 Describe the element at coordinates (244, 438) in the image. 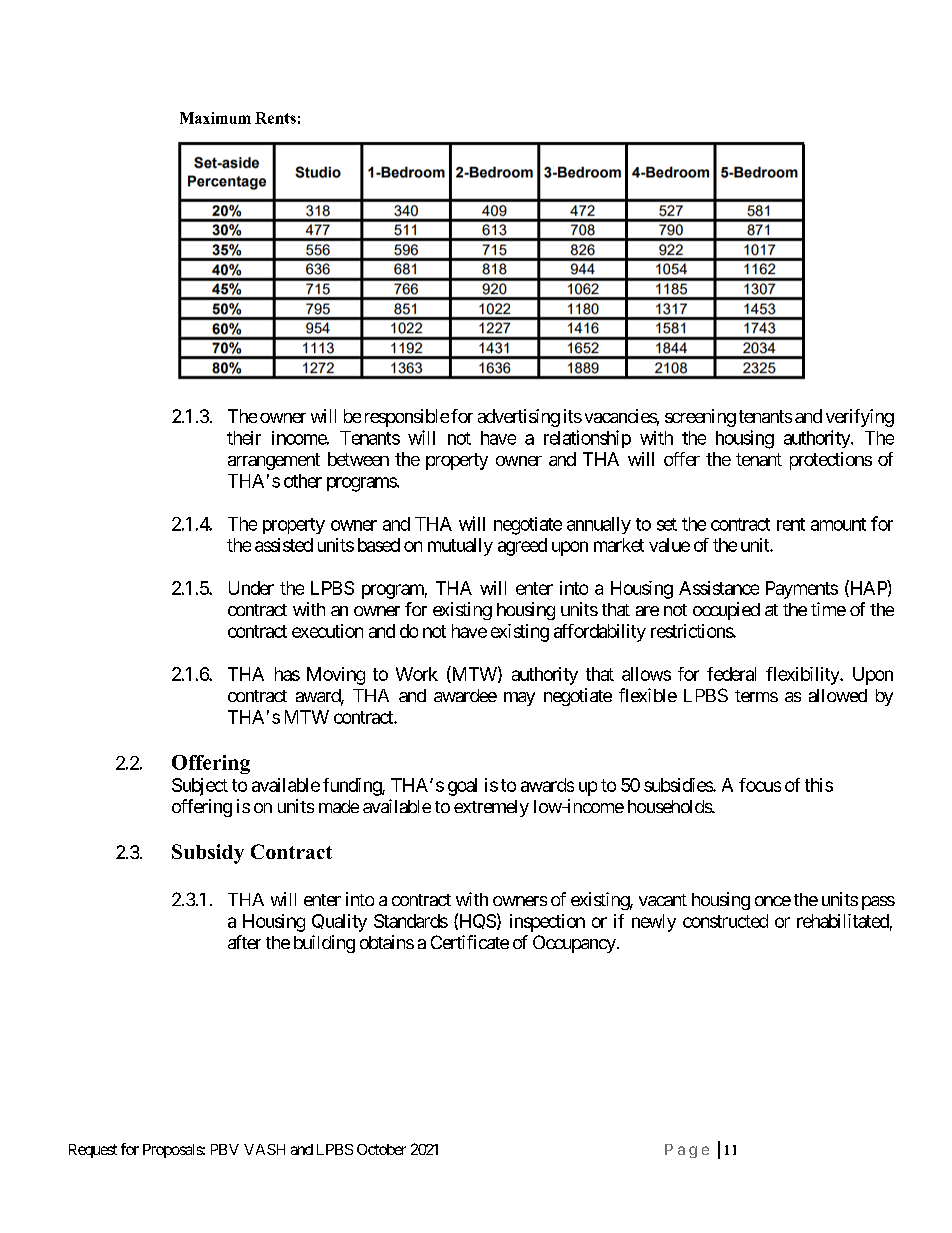

I see `their` at that location.
